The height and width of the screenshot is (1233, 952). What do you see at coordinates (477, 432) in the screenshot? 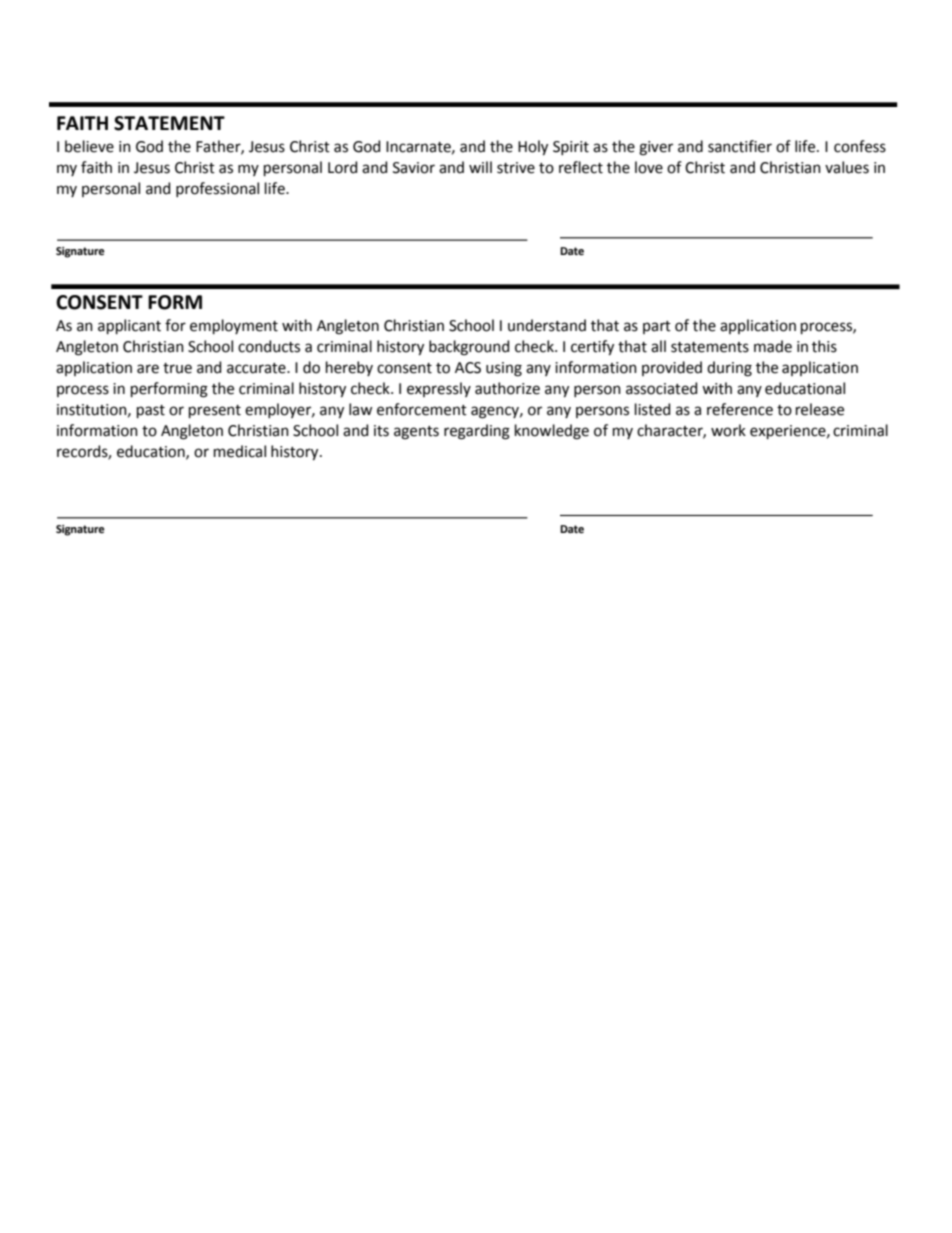
I see `regarding` at bounding box center [477, 432].
